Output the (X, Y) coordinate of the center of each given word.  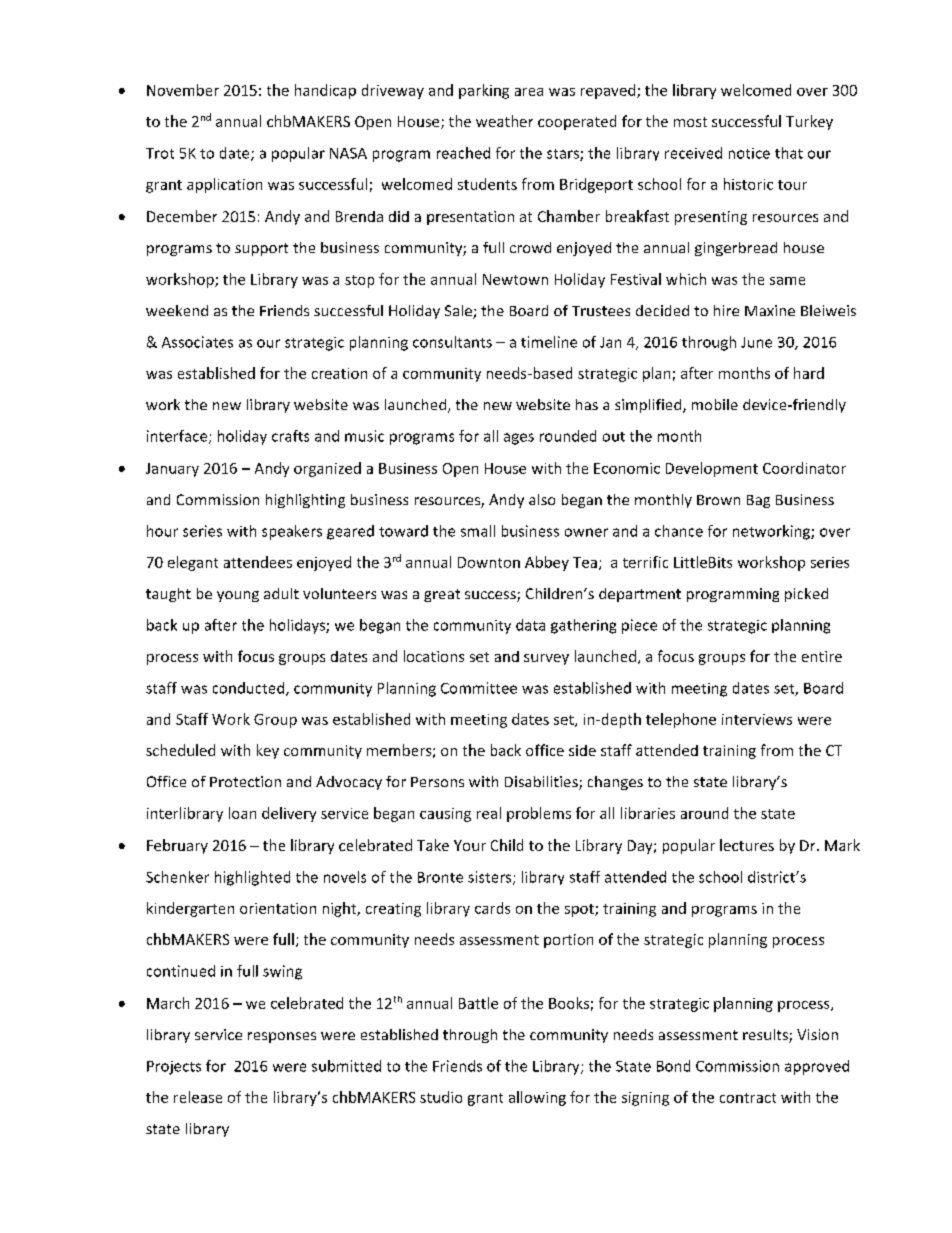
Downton (489, 562)
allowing (537, 1098)
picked (806, 595)
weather (504, 121)
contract (748, 1098)
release (198, 1097)
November (183, 90)
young (238, 596)
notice (749, 153)
